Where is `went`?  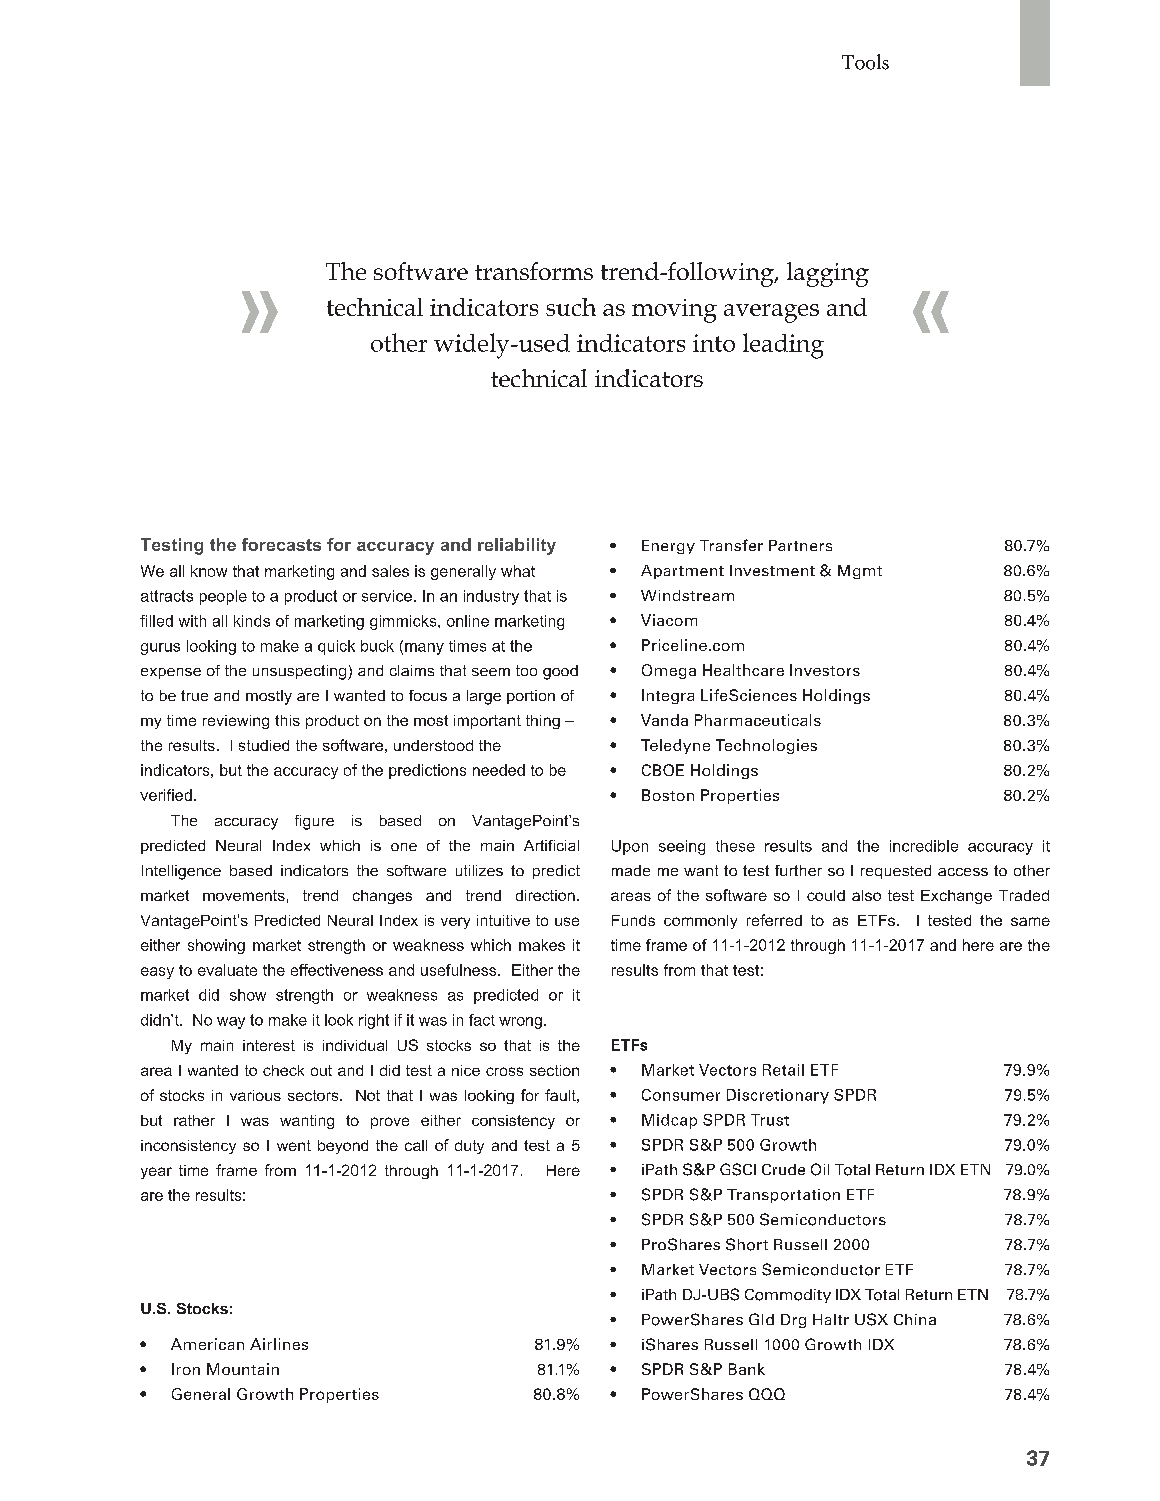 went is located at coordinates (294, 1145).
